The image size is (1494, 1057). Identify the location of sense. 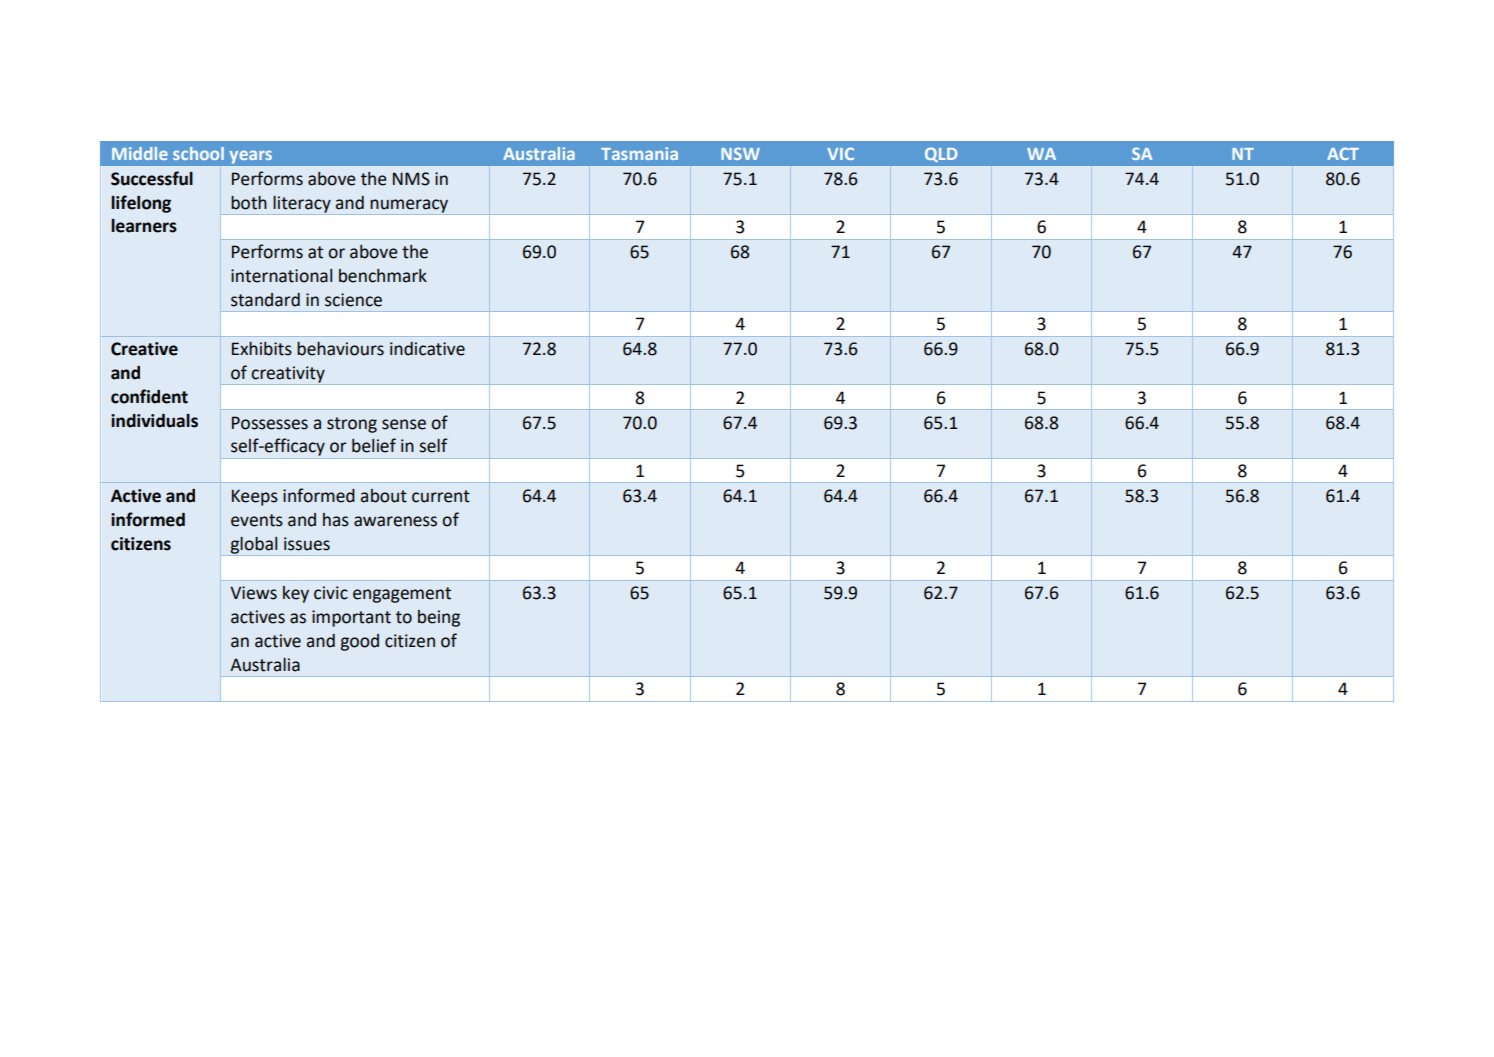
(404, 424).
